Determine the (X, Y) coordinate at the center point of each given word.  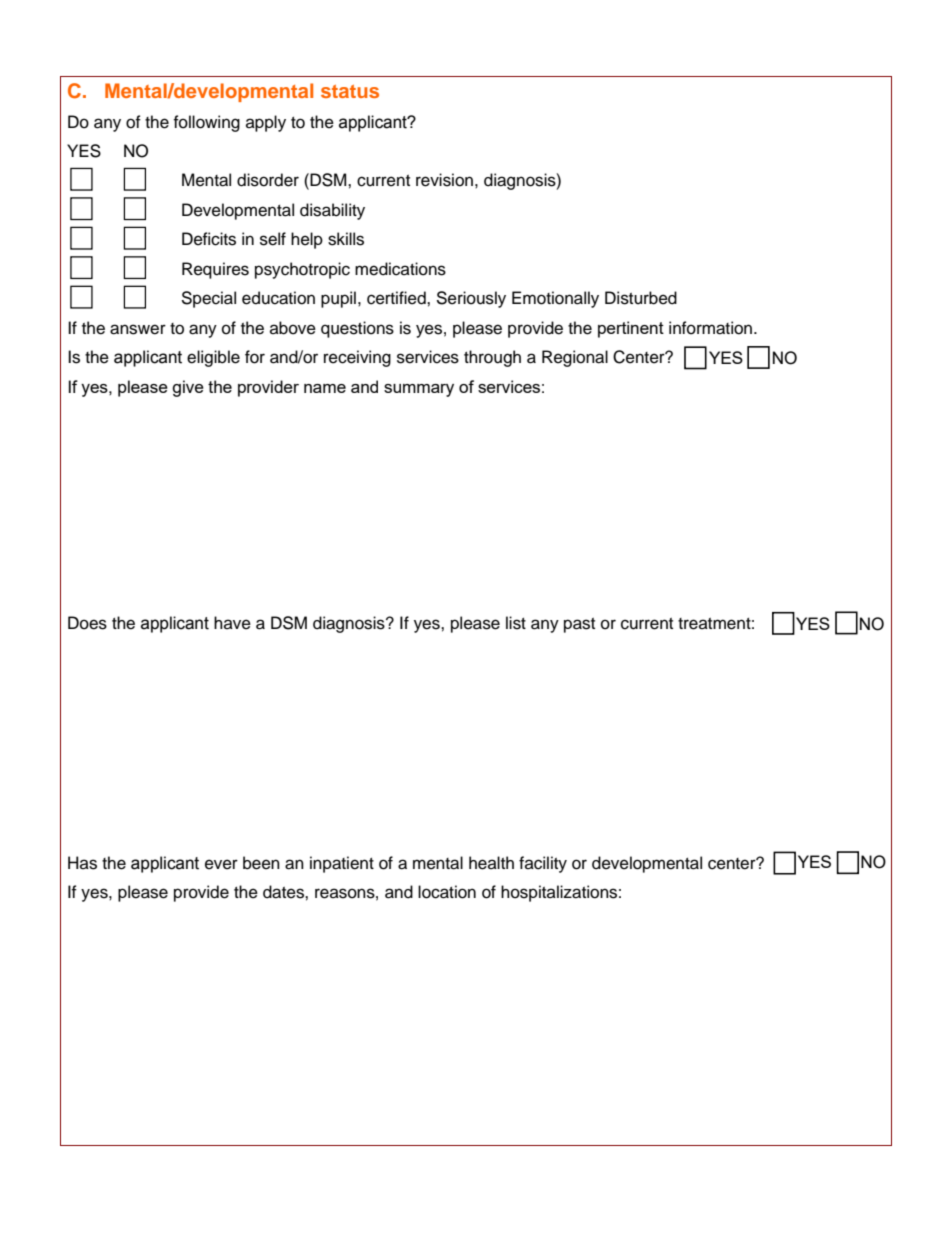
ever (221, 864)
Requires (215, 270)
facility (543, 864)
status (350, 91)
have (232, 623)
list (516, 623)
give (188, 388)
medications (400, 269)
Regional (575, 358)
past (579, 625)
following (206, 123)
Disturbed (641, 298)
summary (419, 390)
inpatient (342, 864)
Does (87, 623)
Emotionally (555, 299)
